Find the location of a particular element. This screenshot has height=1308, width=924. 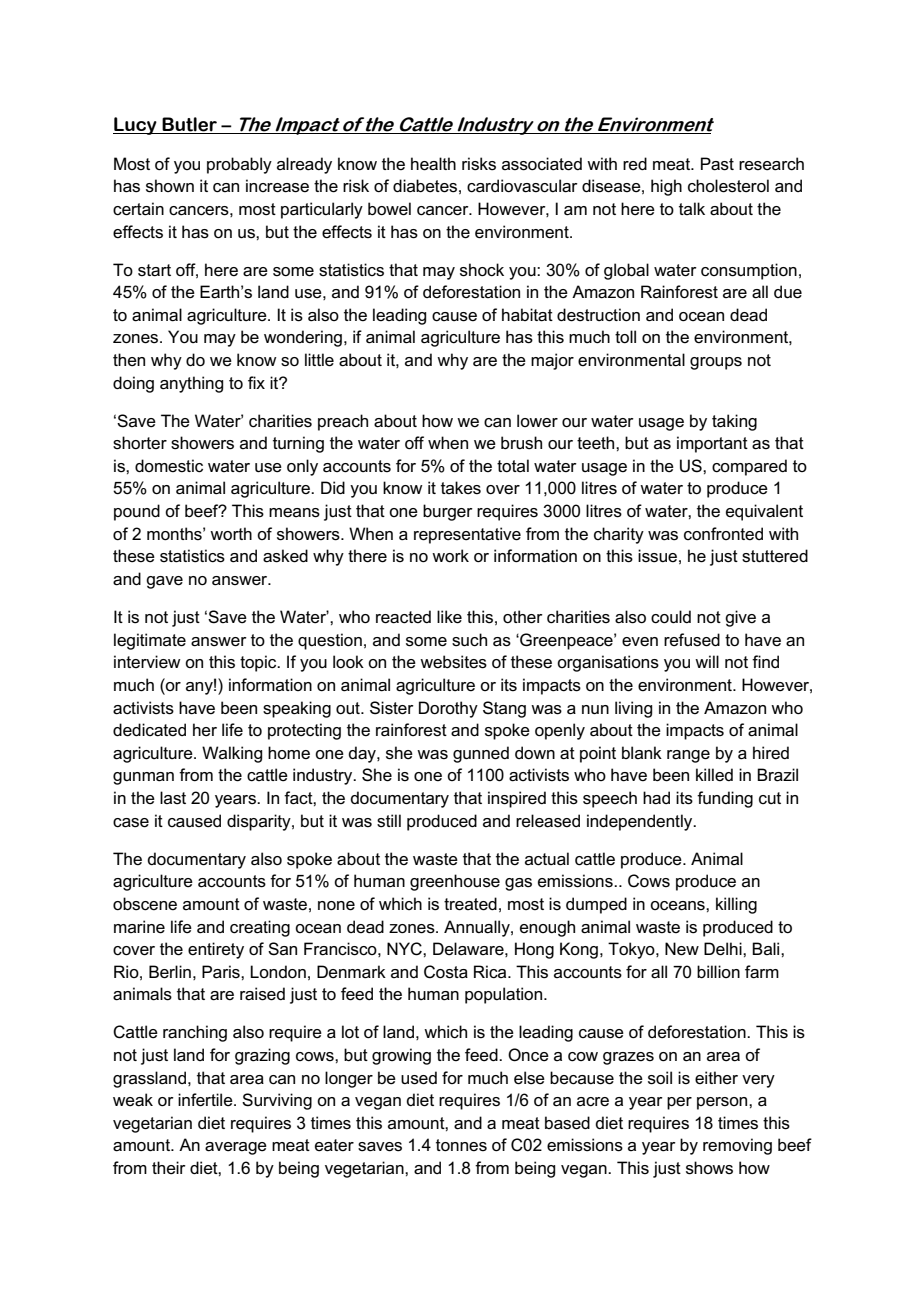

obscene is located at coordinates (145, 904).
